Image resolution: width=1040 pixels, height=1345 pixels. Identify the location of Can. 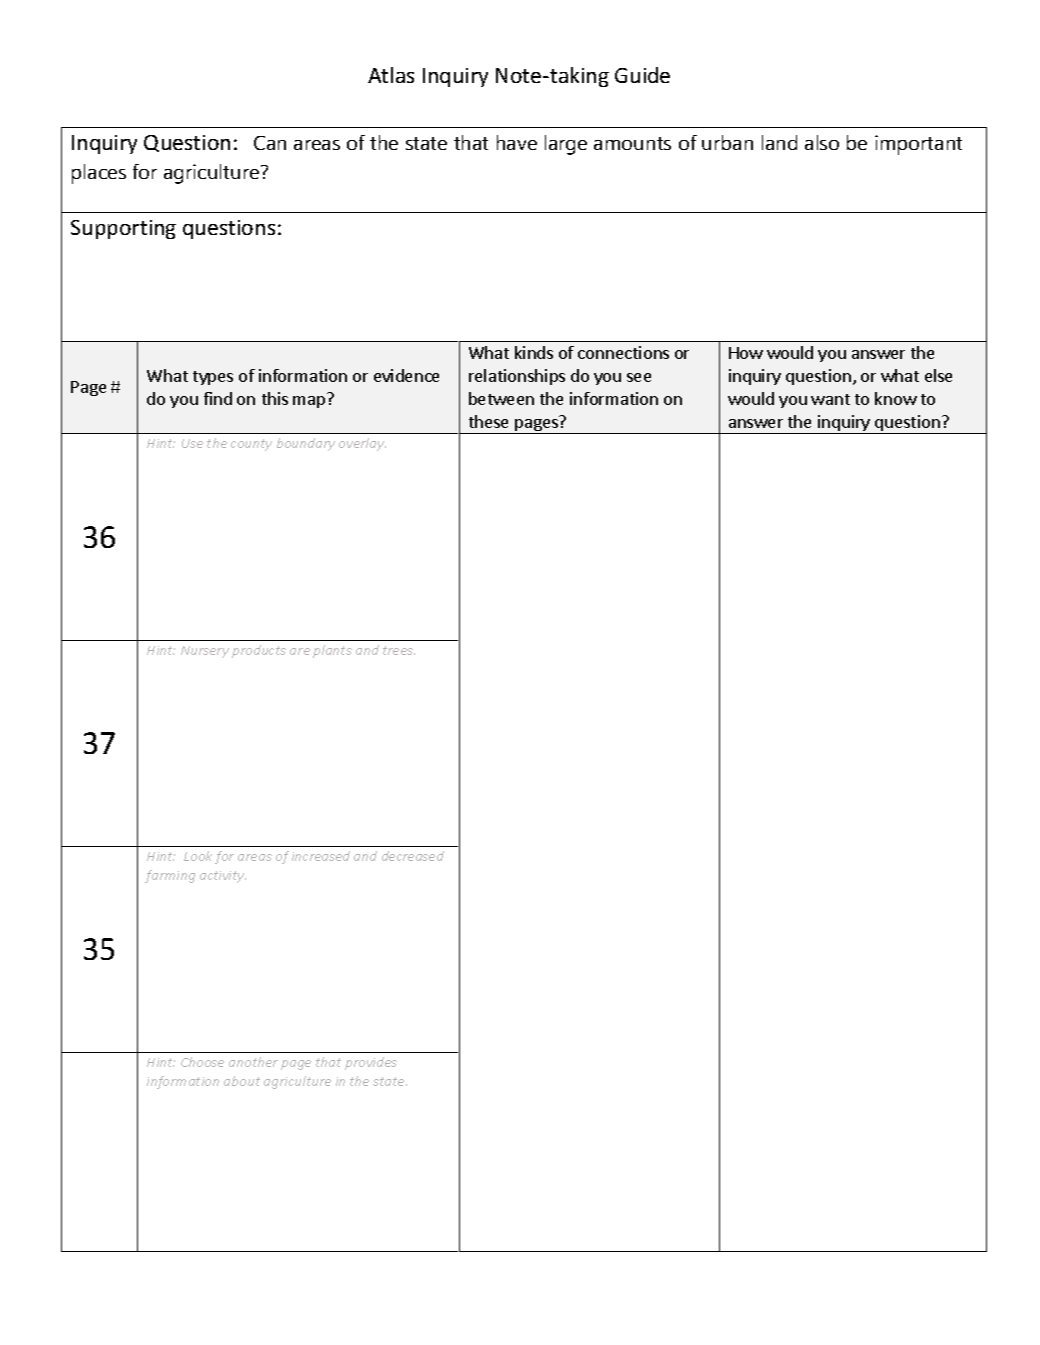
(270, 143).
